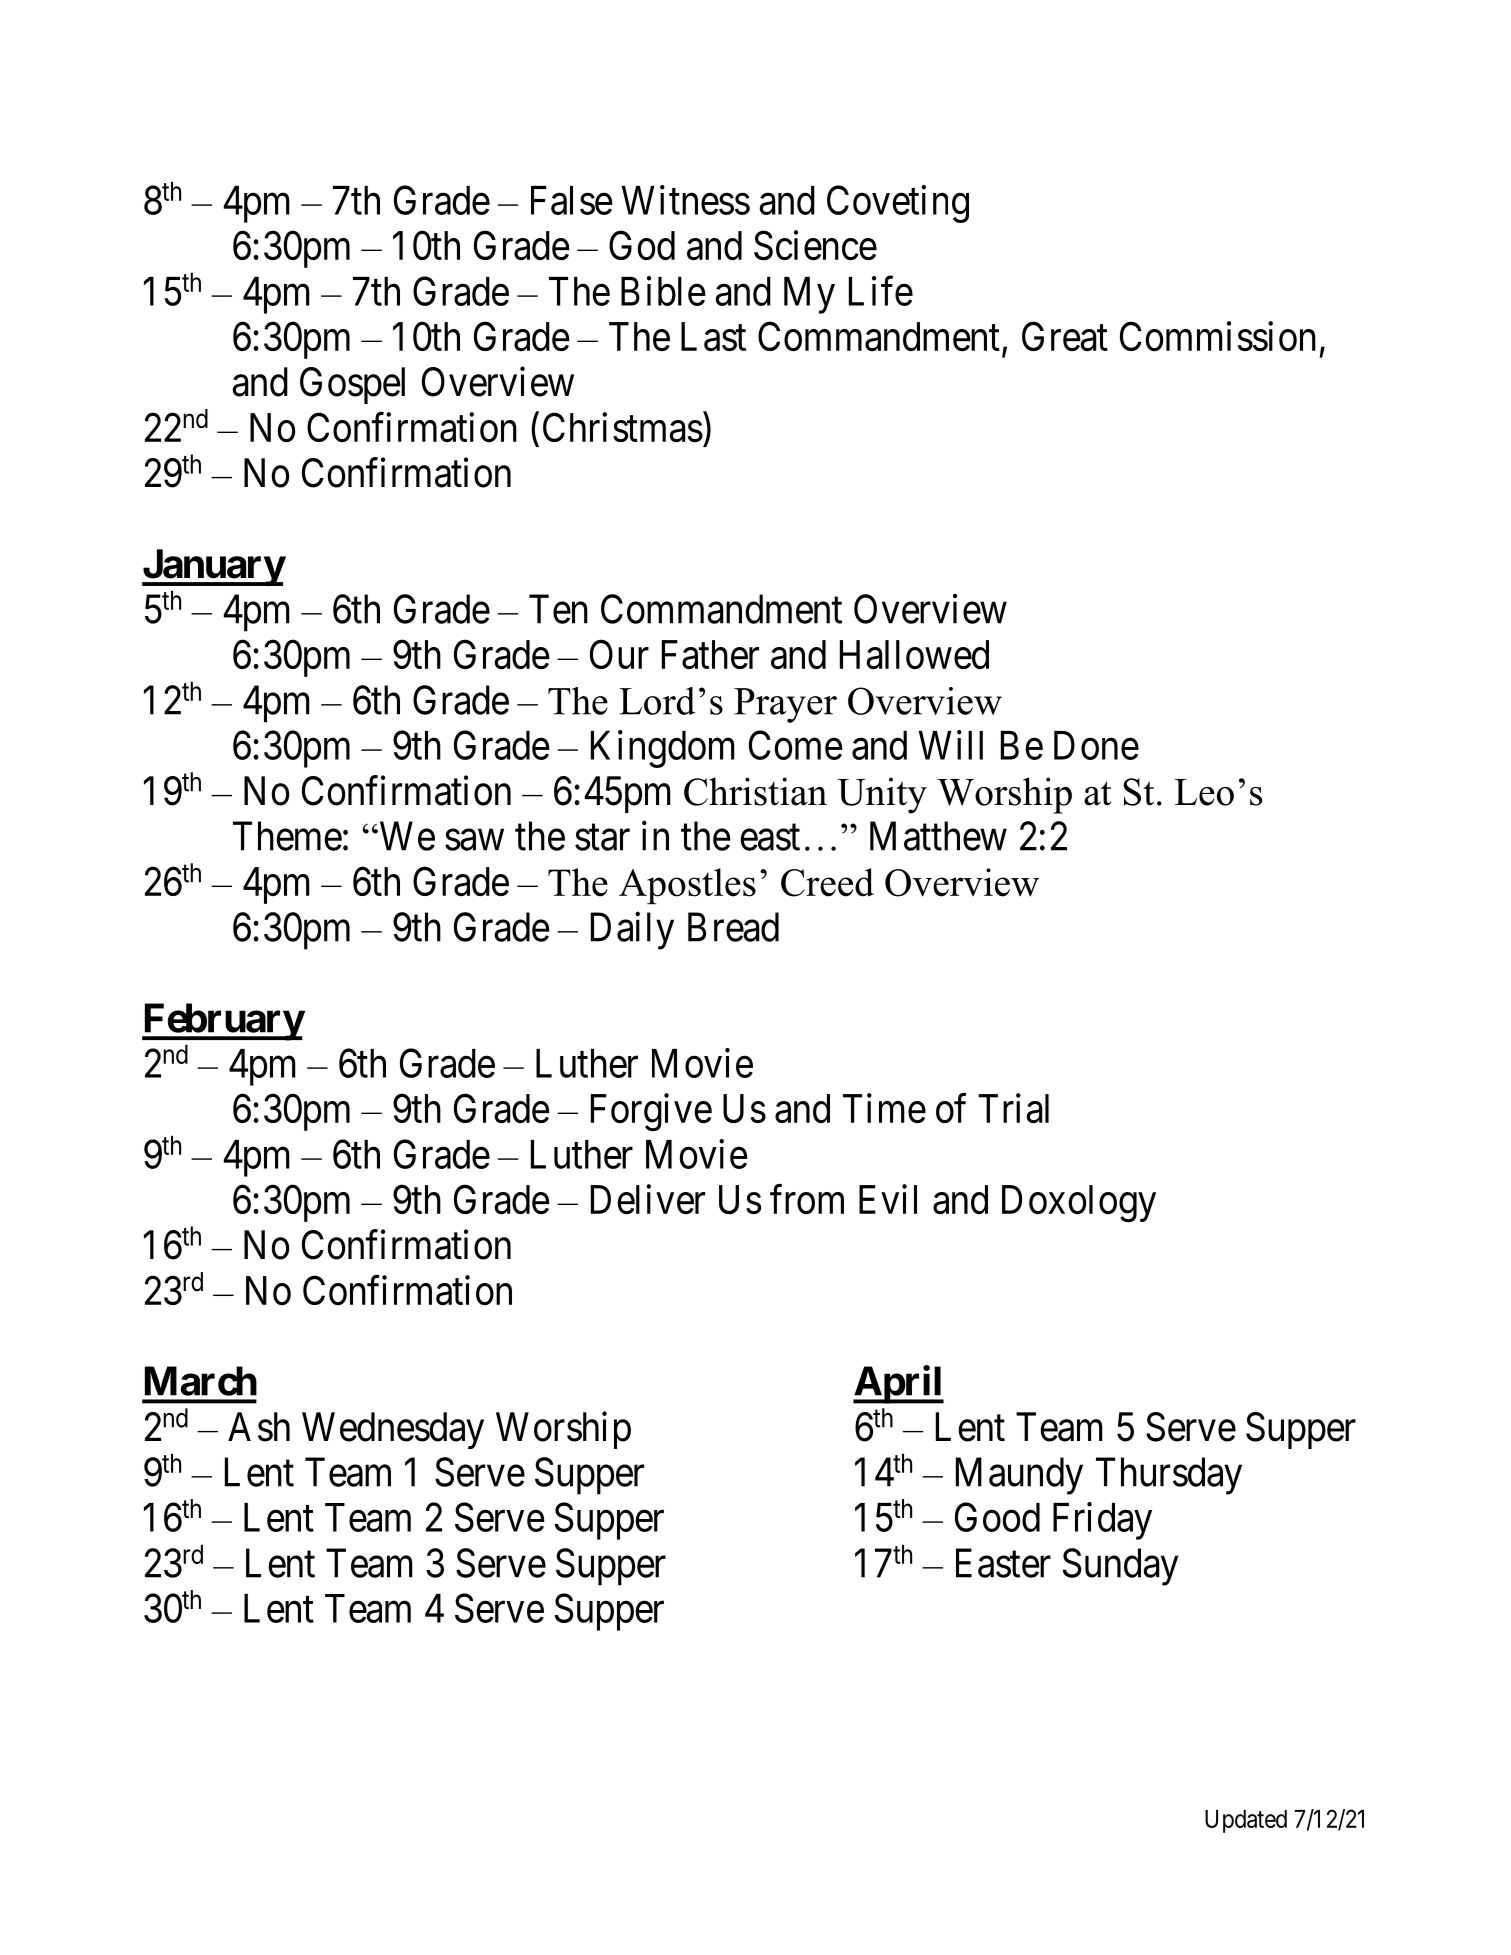  What do you see at coordinates (733, 927) in the image?
I see `Bread` at bounding box center [733, 927].
